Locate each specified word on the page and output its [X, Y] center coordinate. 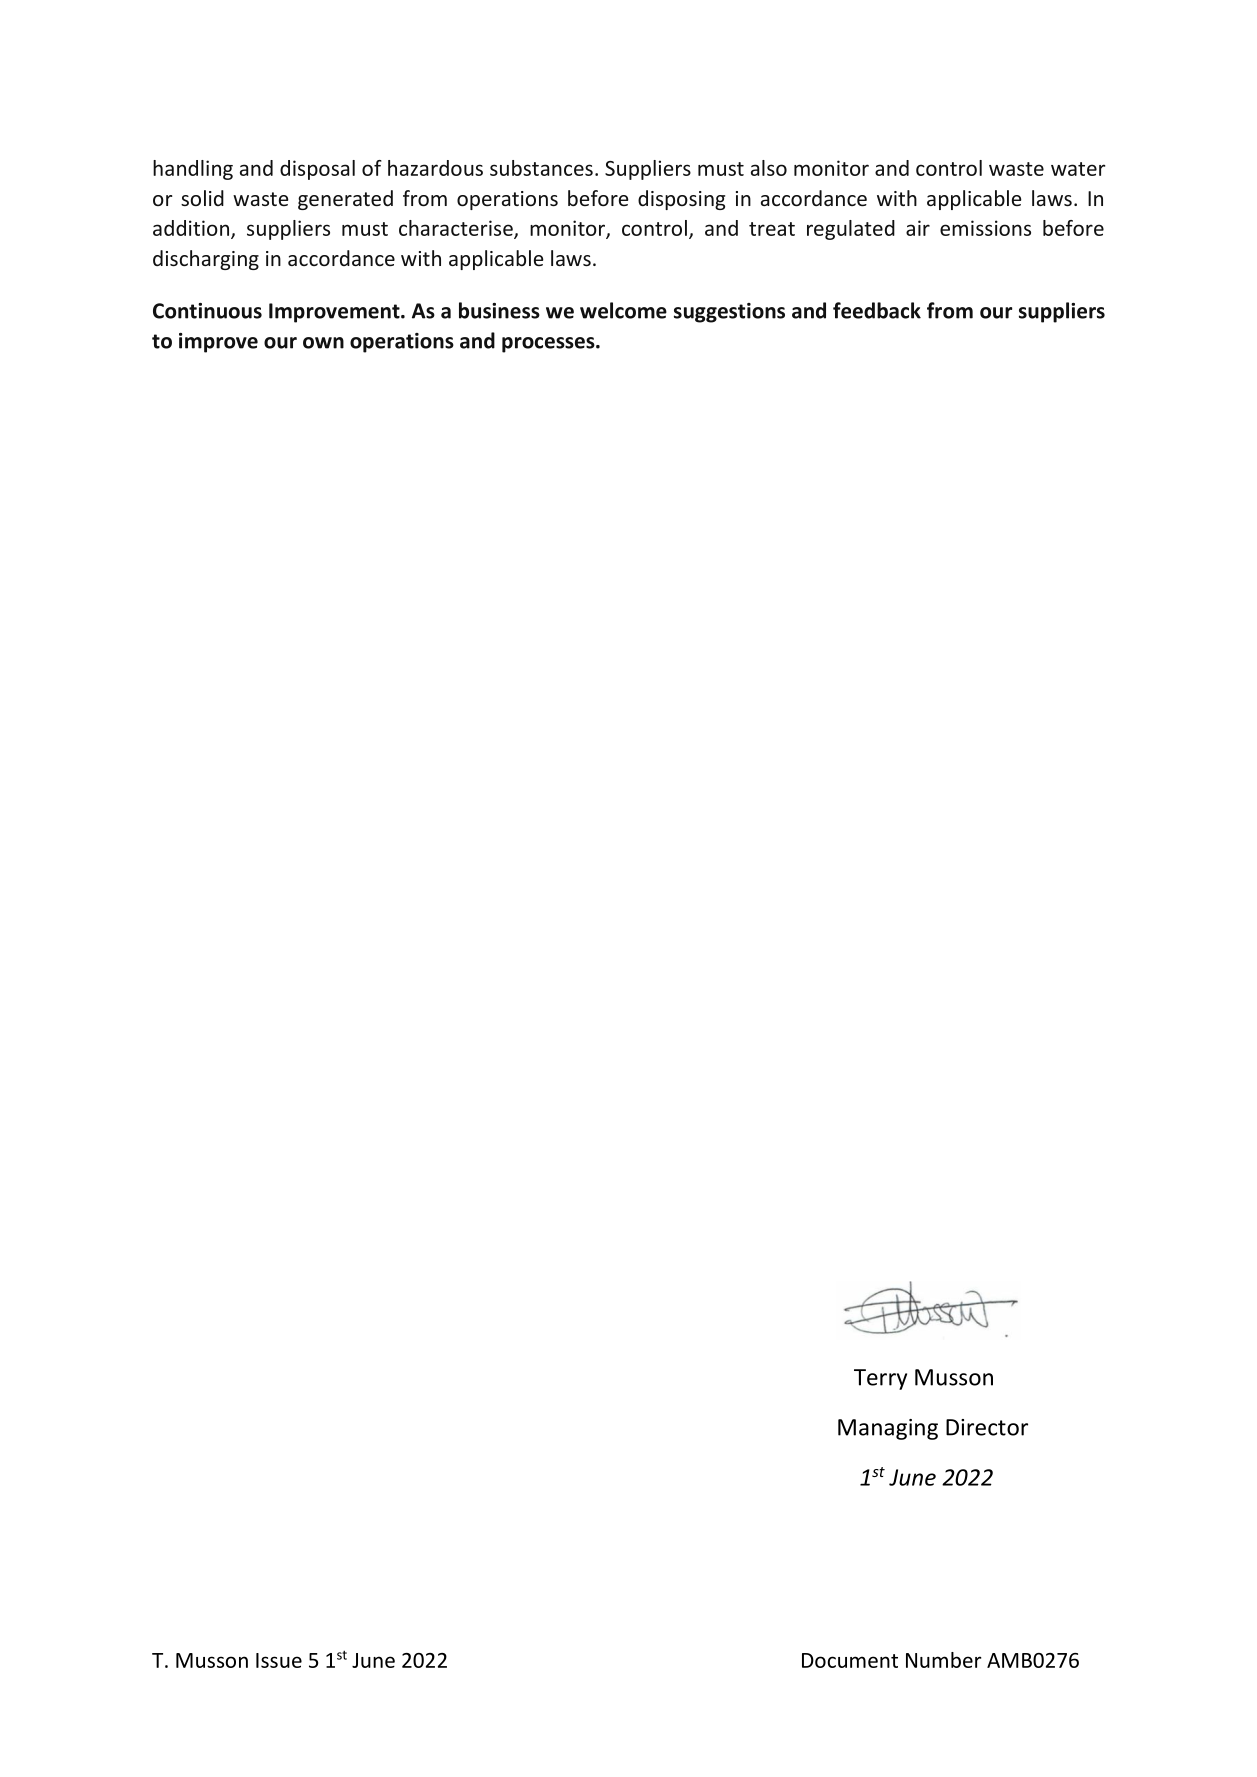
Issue [279, 1660]
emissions [985, 228]
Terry [880, 1379]
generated [345, 200]
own [323, 343]
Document [850, 1660]
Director [987, 1427]
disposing [681, 200]
